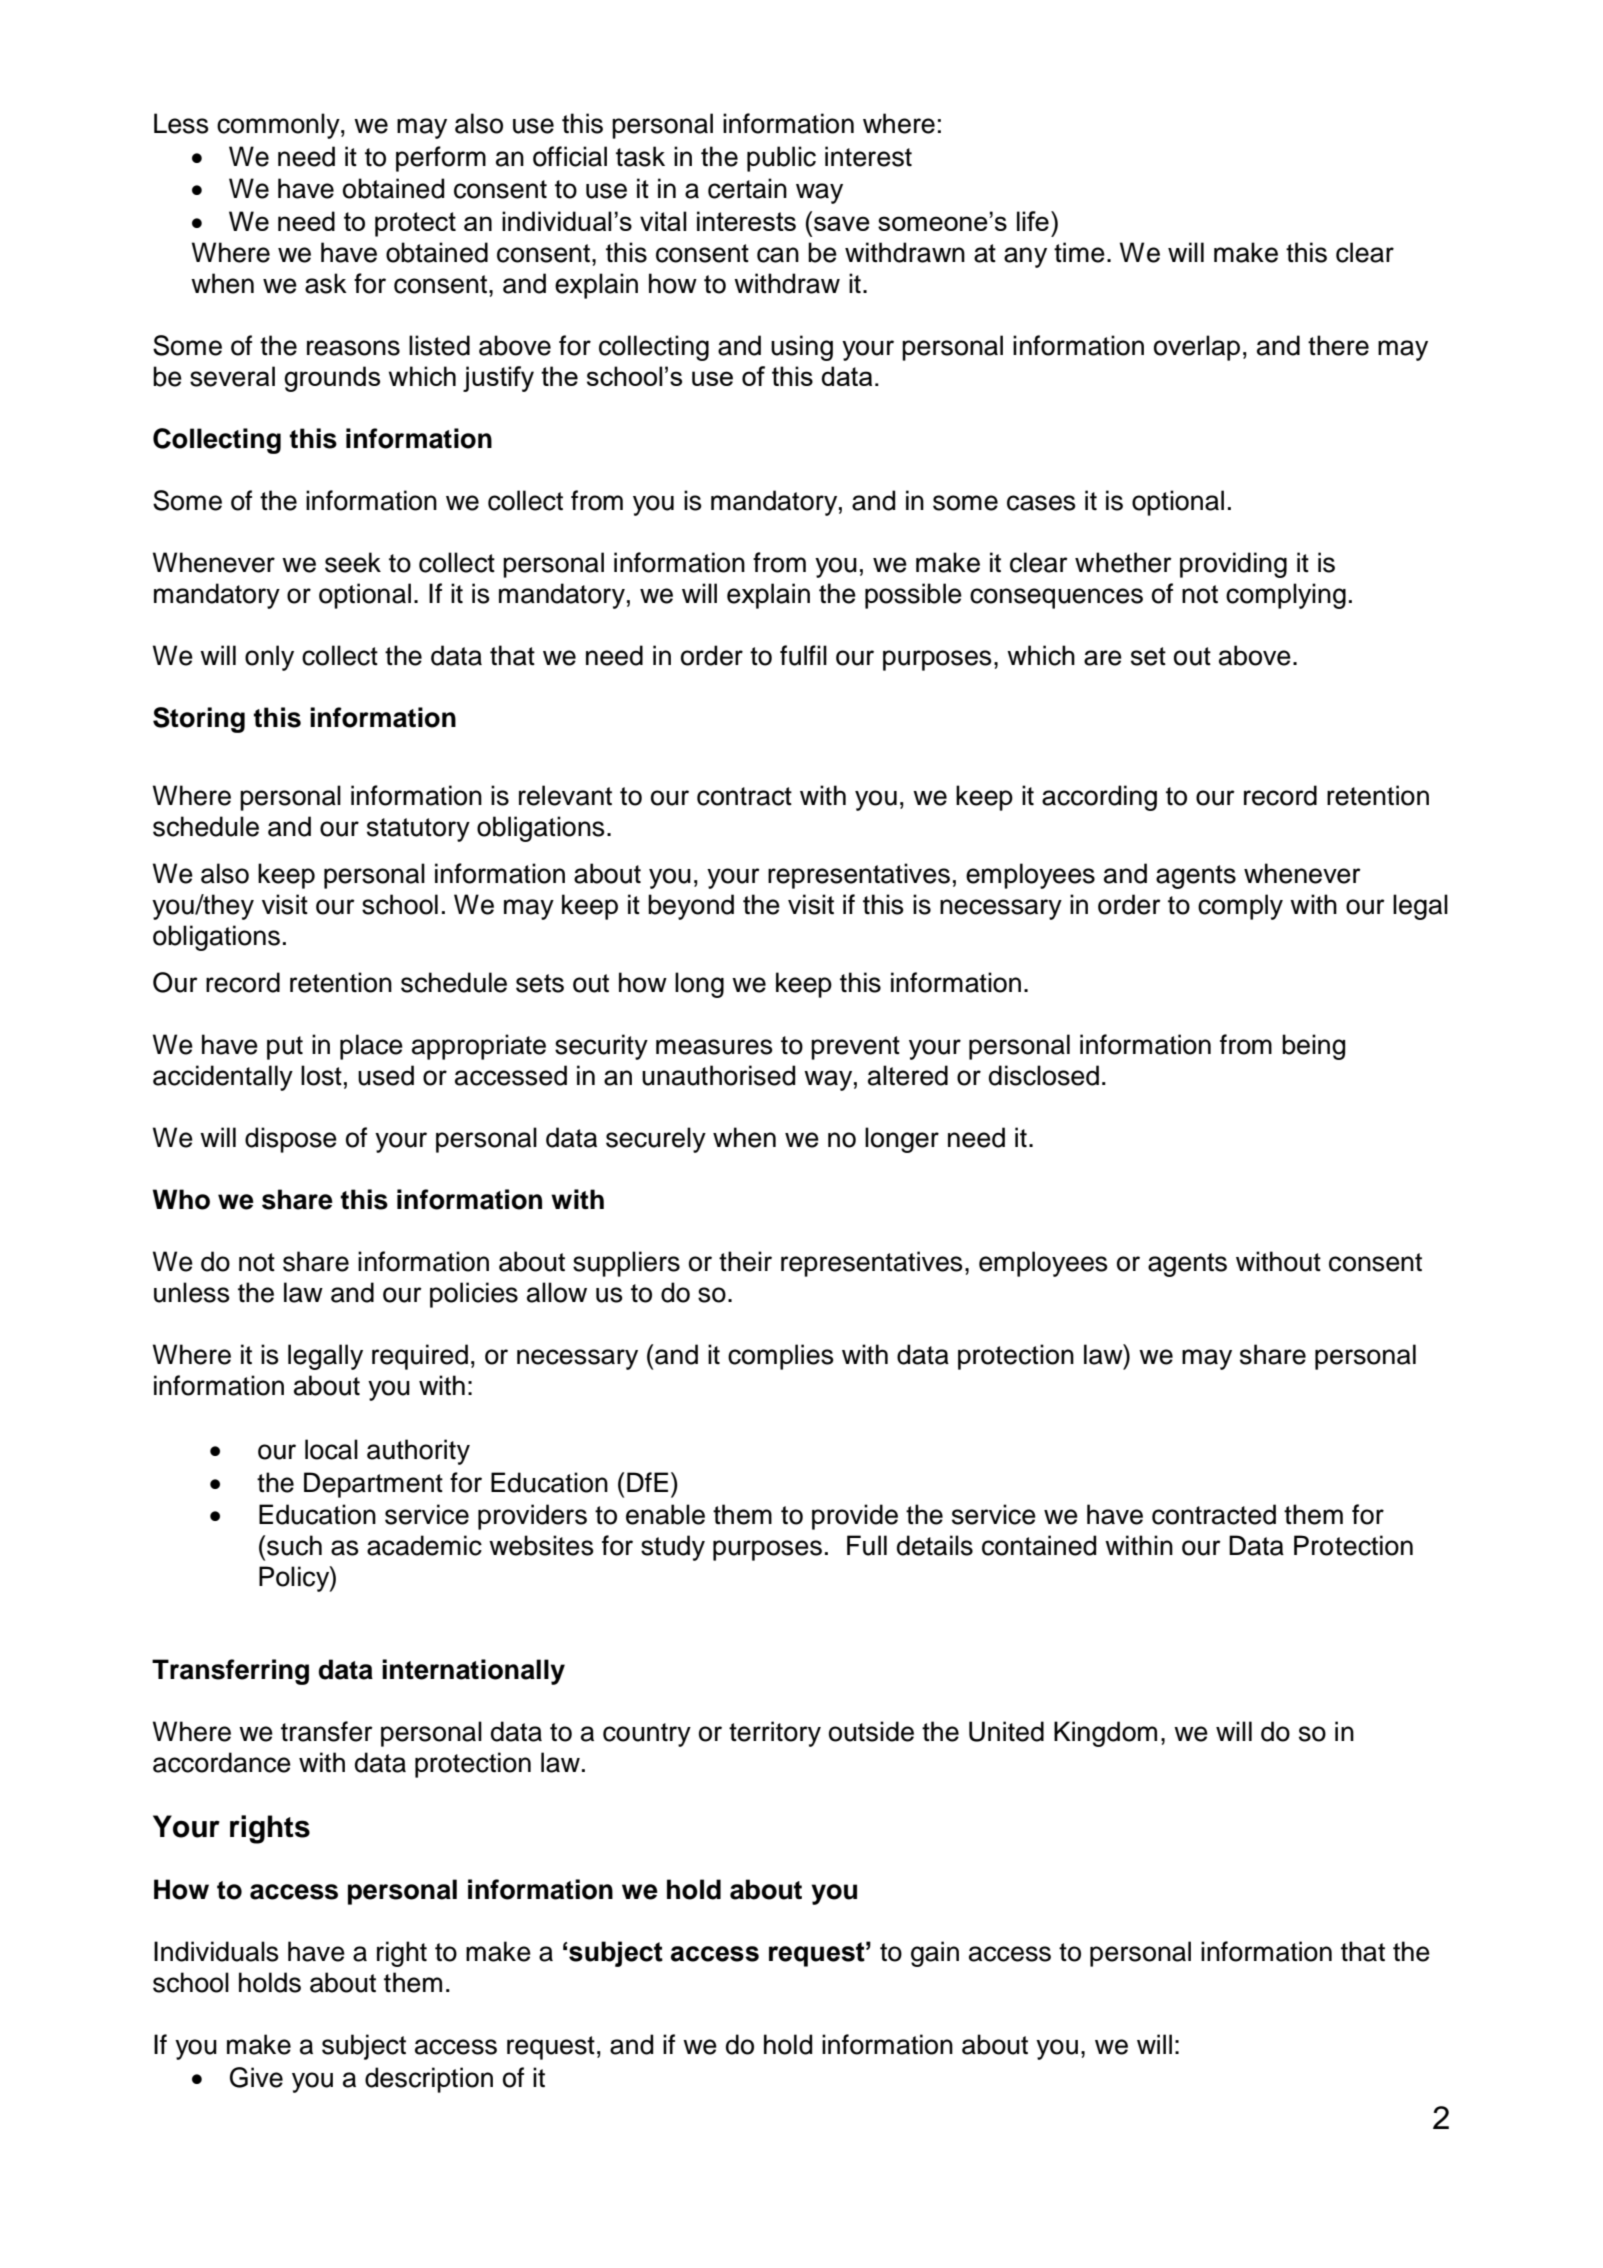 This document has height=2268, width=1603. I want to click on perform, so click(441, 159).
